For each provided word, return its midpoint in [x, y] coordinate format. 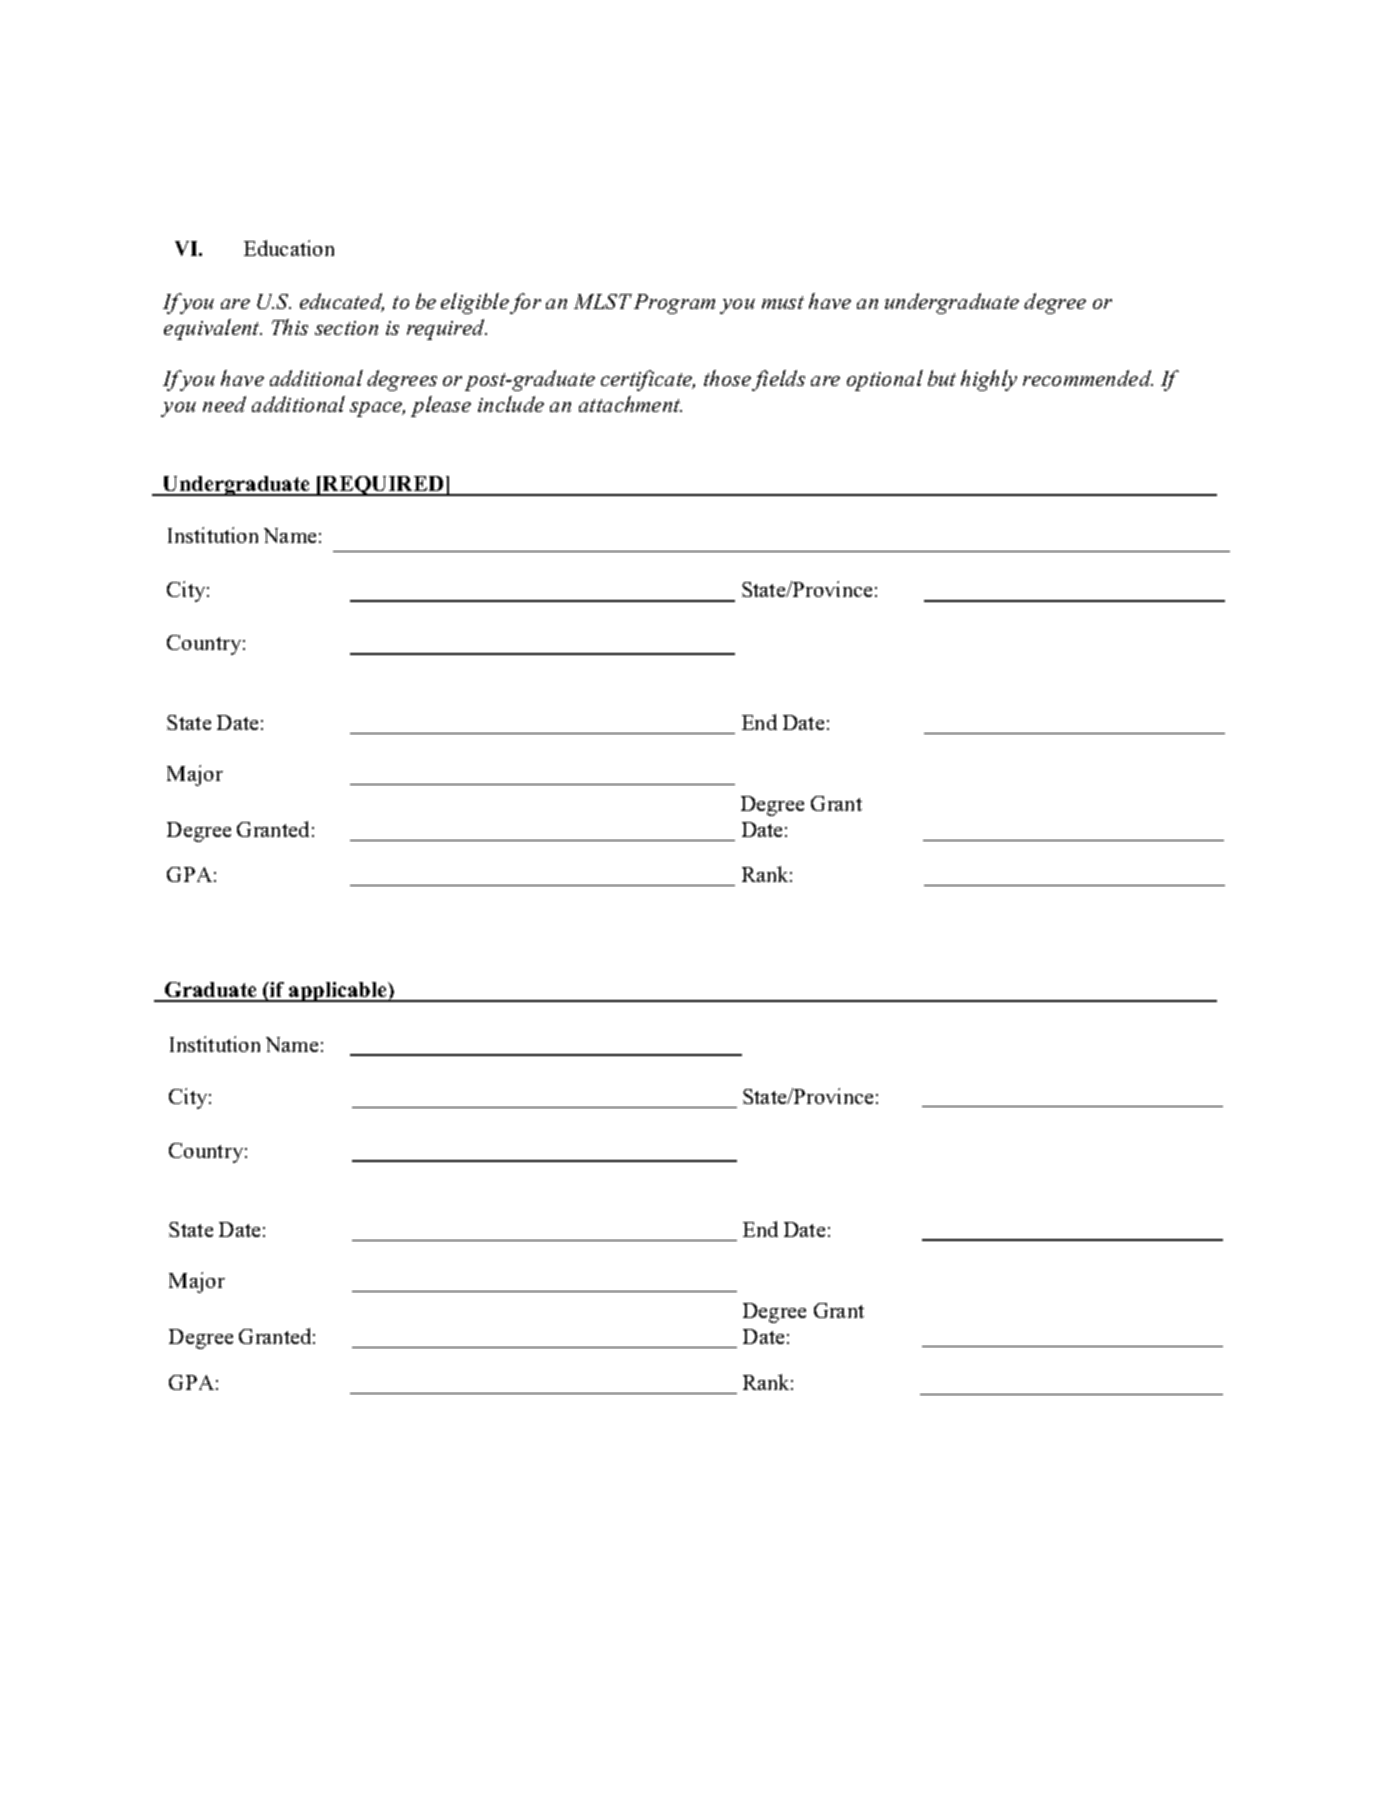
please [441, 406]
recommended [1088, 378]
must [783, 302]
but [942, 378]
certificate [648, 380]
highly [989, 380]
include [511, 404]
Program [674, 304]
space [377, 409]
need [224, 404]
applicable [338, 992]
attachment [630, 404]
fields [778, 380]
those [727, 378]
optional [885, 380]
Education [289, 248]
